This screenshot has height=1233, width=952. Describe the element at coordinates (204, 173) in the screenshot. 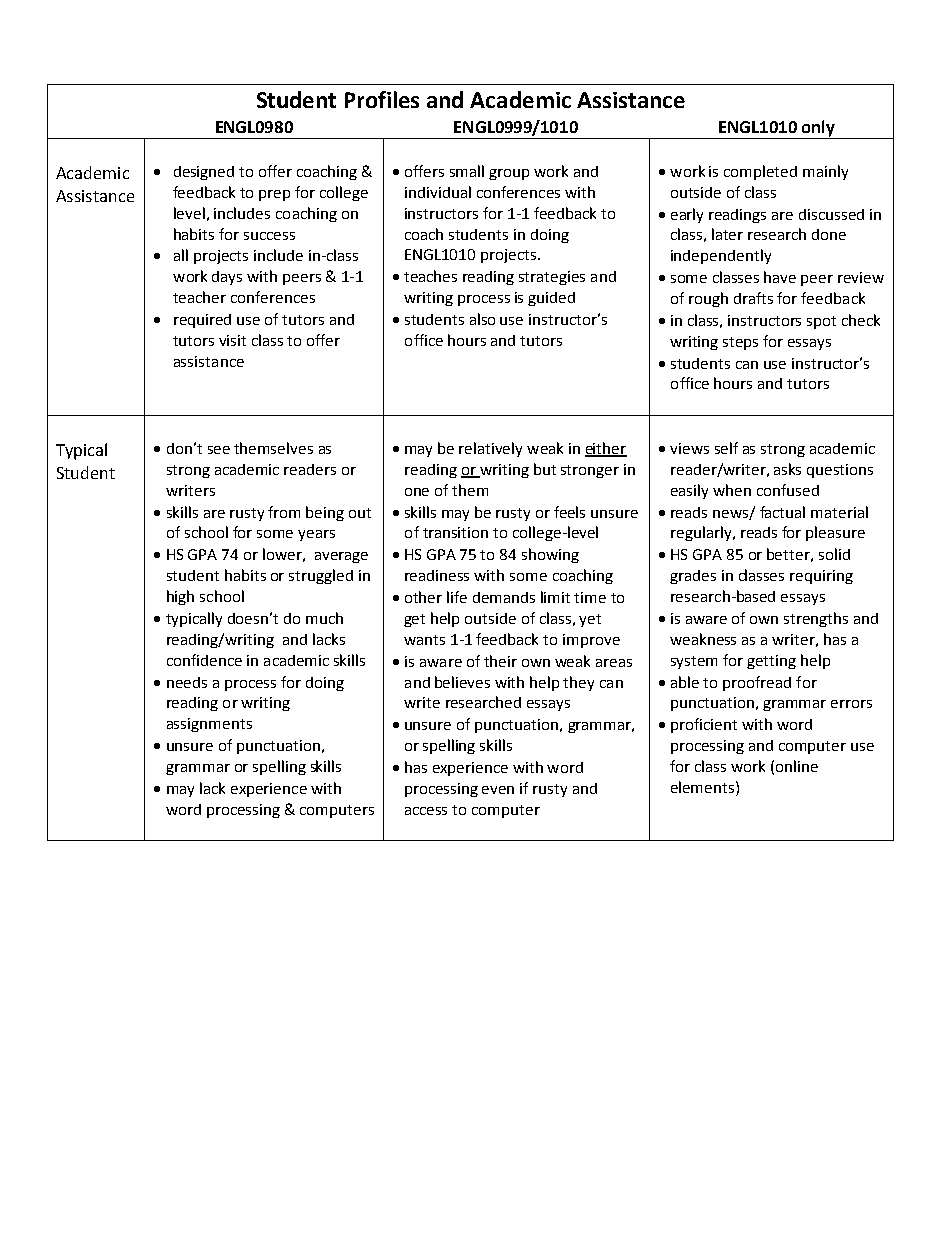

I see `designed` at that location.
